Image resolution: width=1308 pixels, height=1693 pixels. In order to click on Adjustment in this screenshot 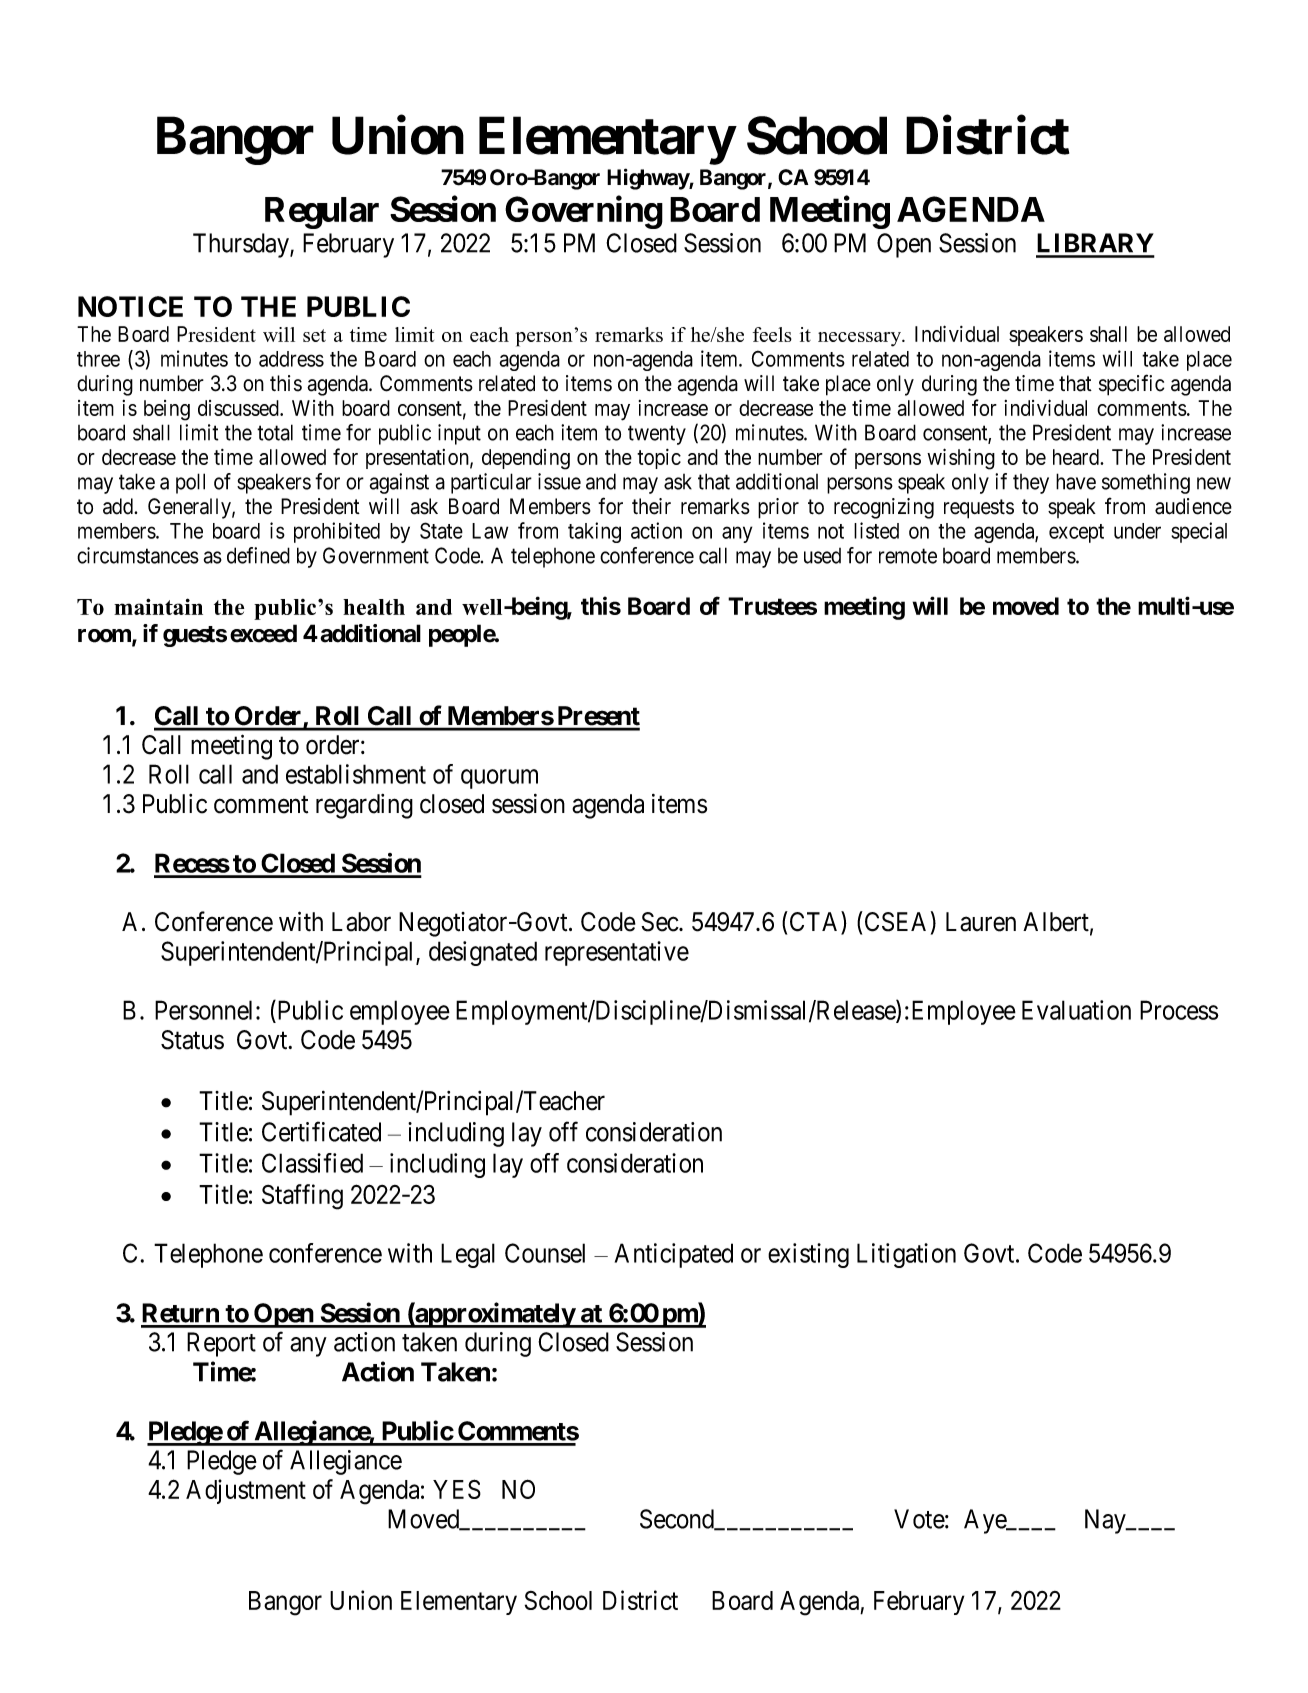, I will do `click(246, 1491)`.
